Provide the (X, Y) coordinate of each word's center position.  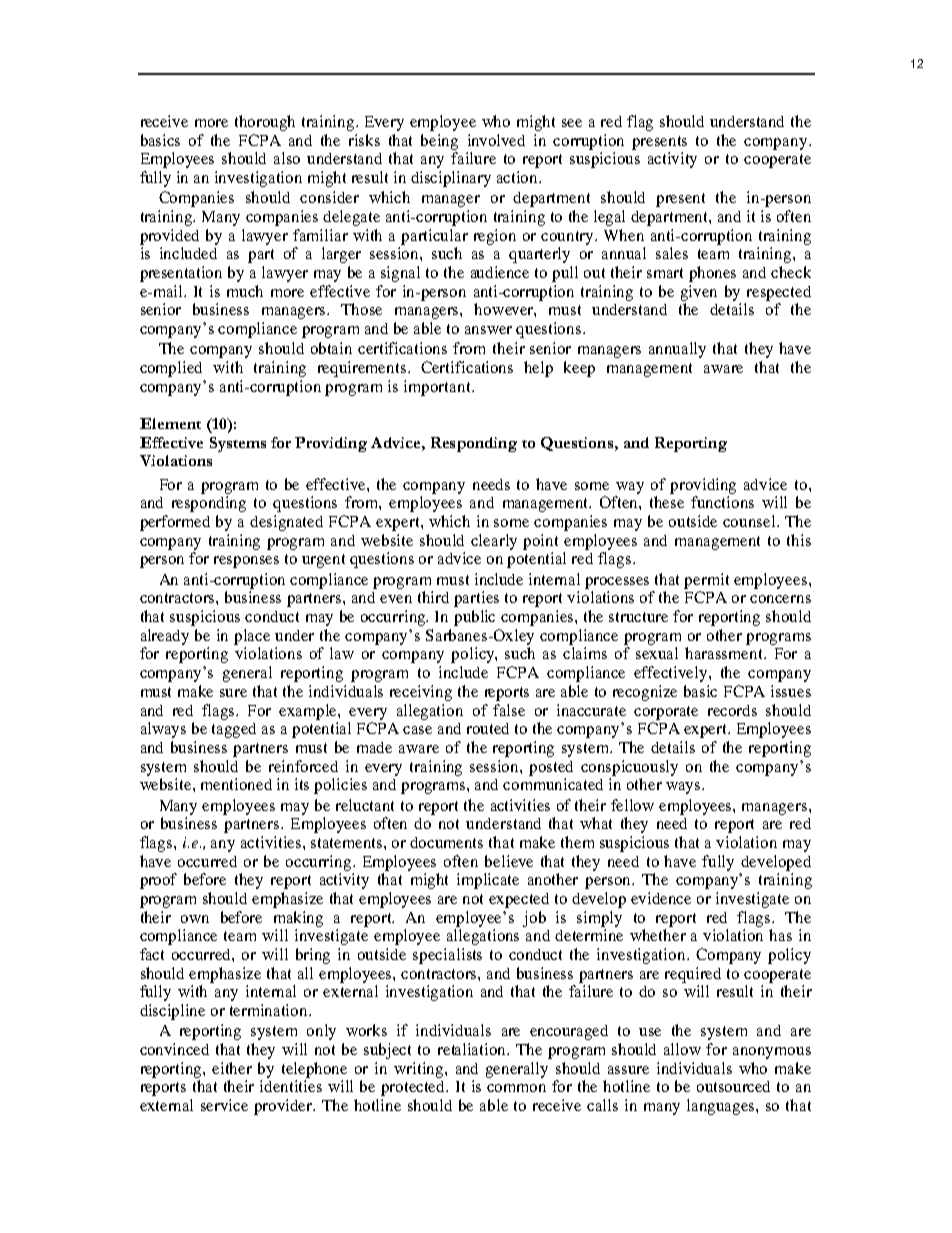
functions (722, 502)
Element (170, 423)
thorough (265, 123)
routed (488, 728)
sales (672, 253)
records (732, 710)
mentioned (236, 784)
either (232, 1068)
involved (496, 140)
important (438, 388)
